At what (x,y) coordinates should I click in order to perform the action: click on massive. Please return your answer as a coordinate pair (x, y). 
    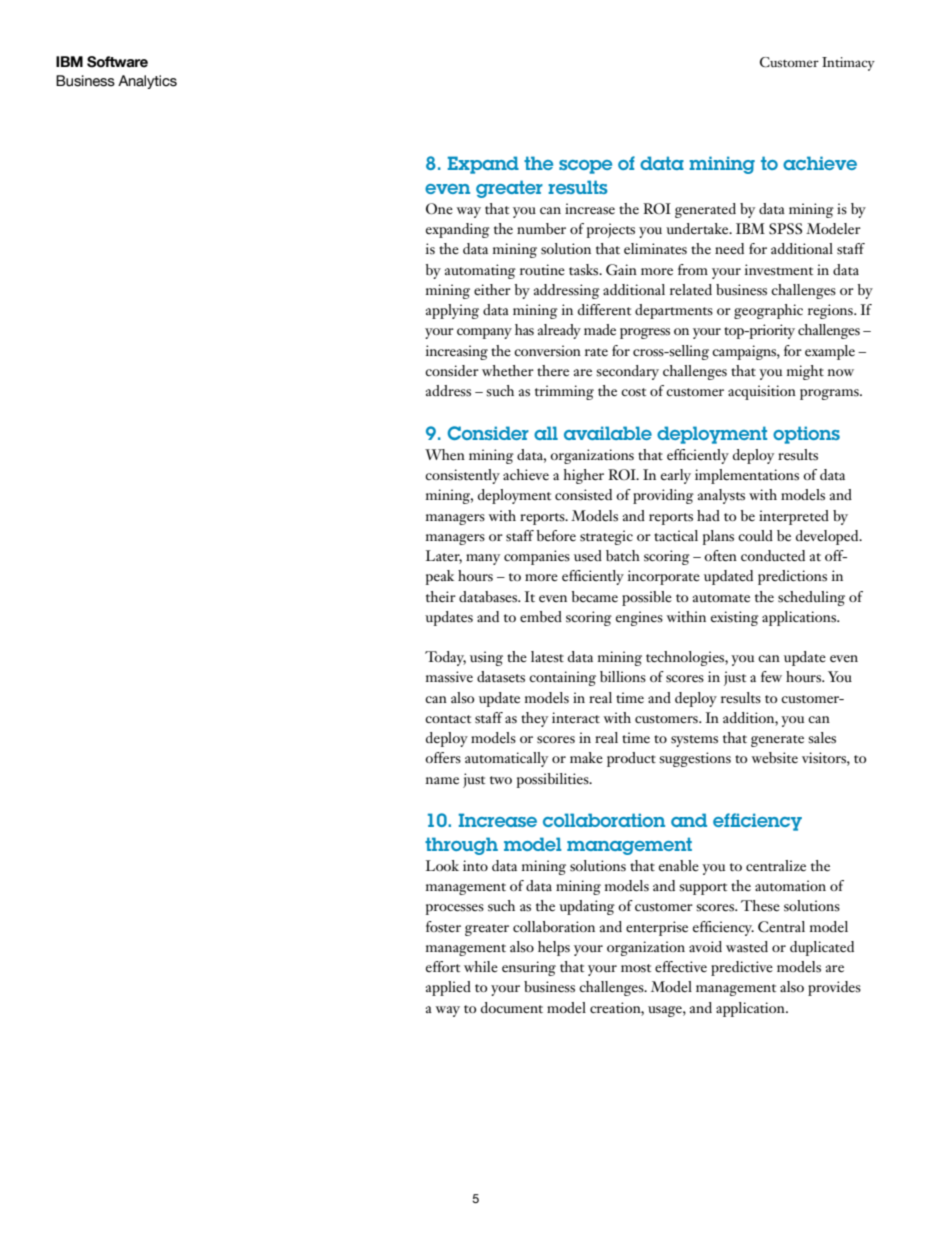
    Looking at the image, I should click on (449, 677).
